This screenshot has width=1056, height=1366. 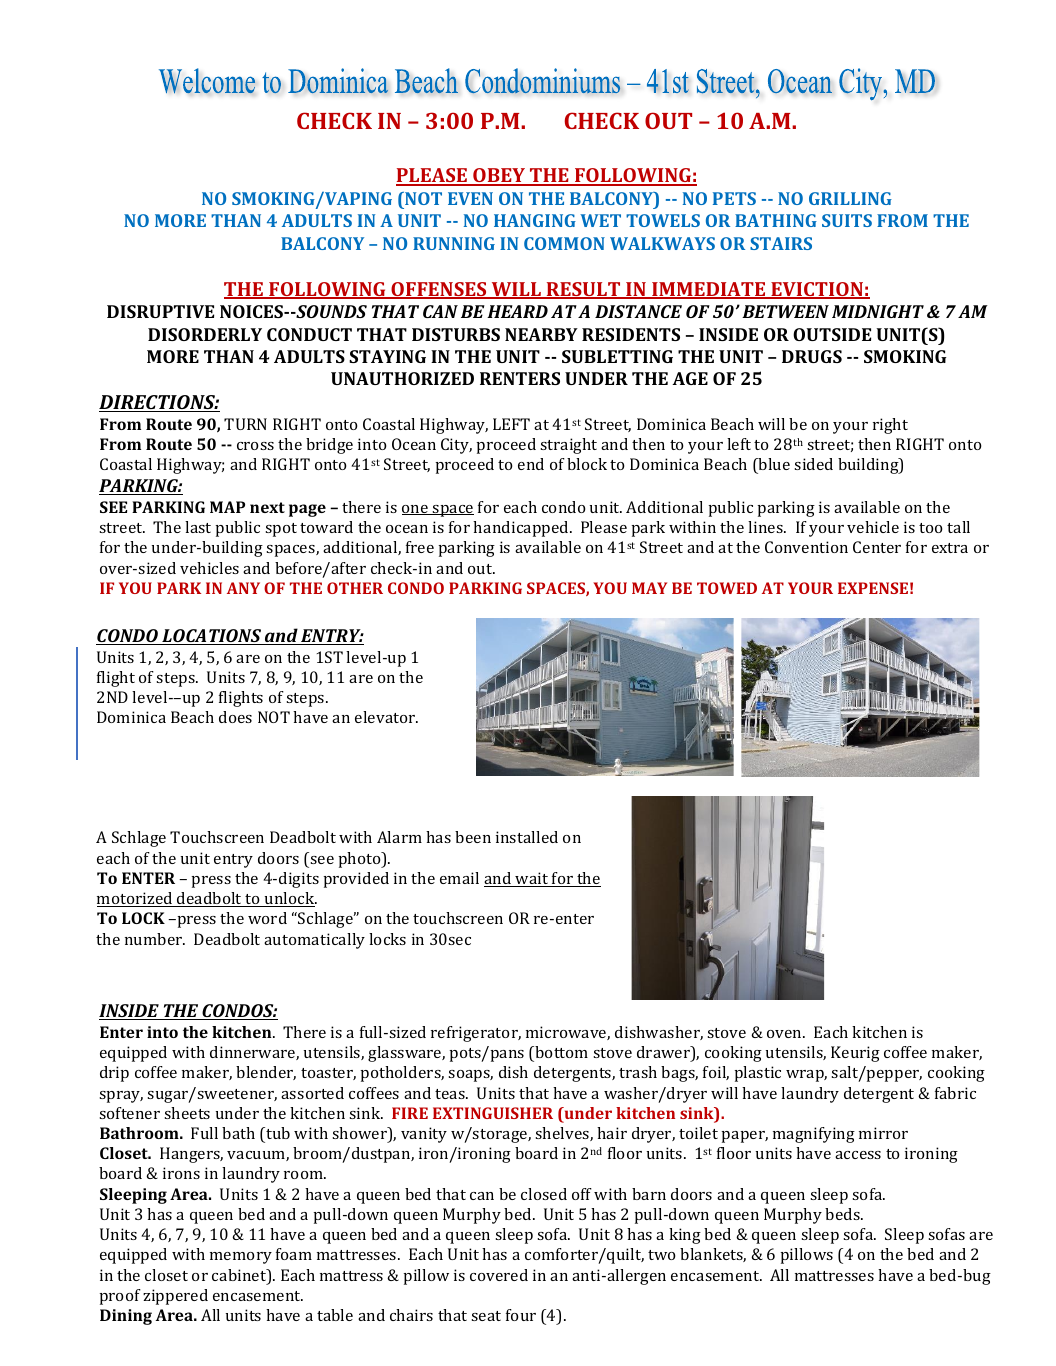 I want to click on been, so click(x=473, y=837).
